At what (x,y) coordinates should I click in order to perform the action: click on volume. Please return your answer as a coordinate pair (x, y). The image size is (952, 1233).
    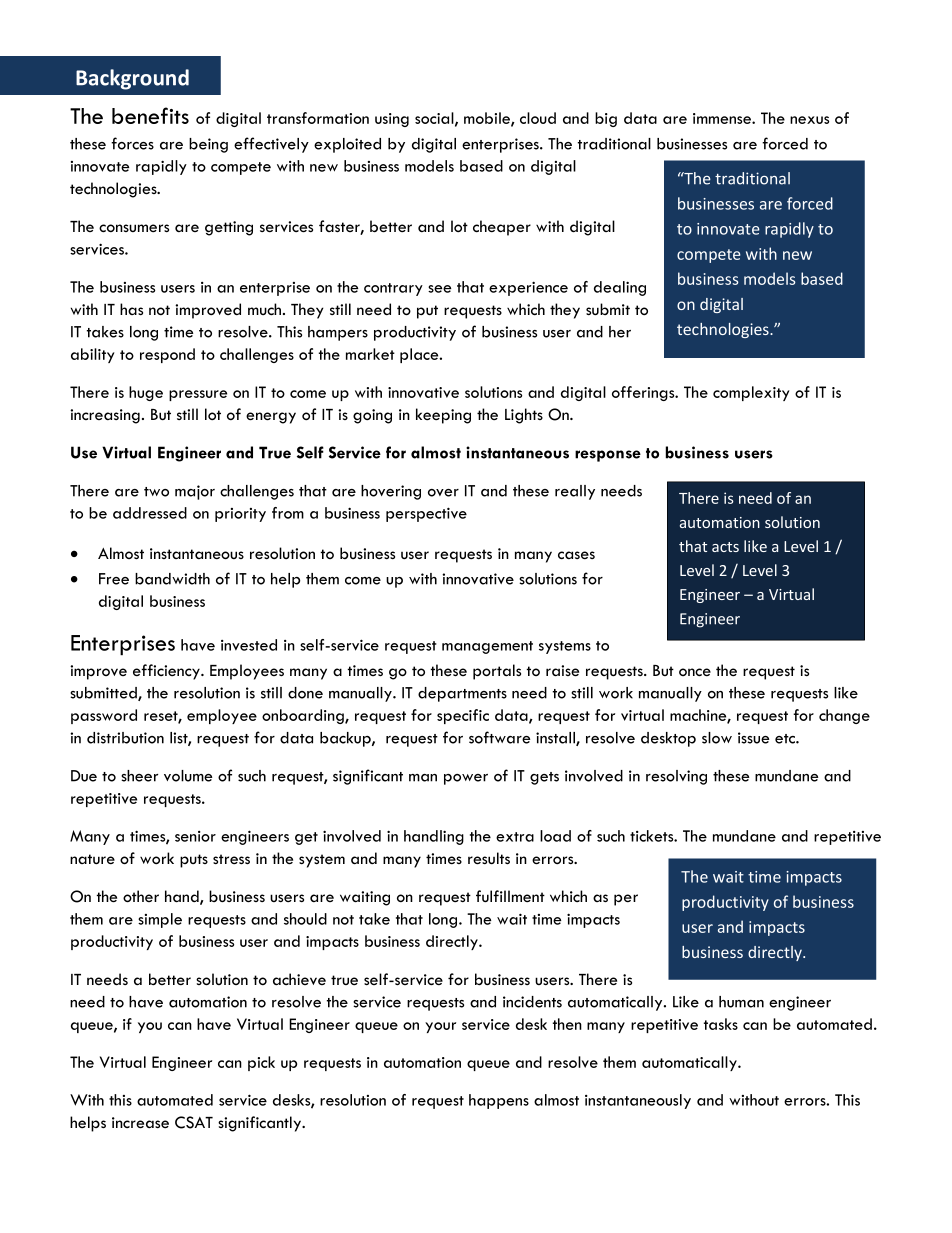
    Looking at the image, I should click on (188, 776).
